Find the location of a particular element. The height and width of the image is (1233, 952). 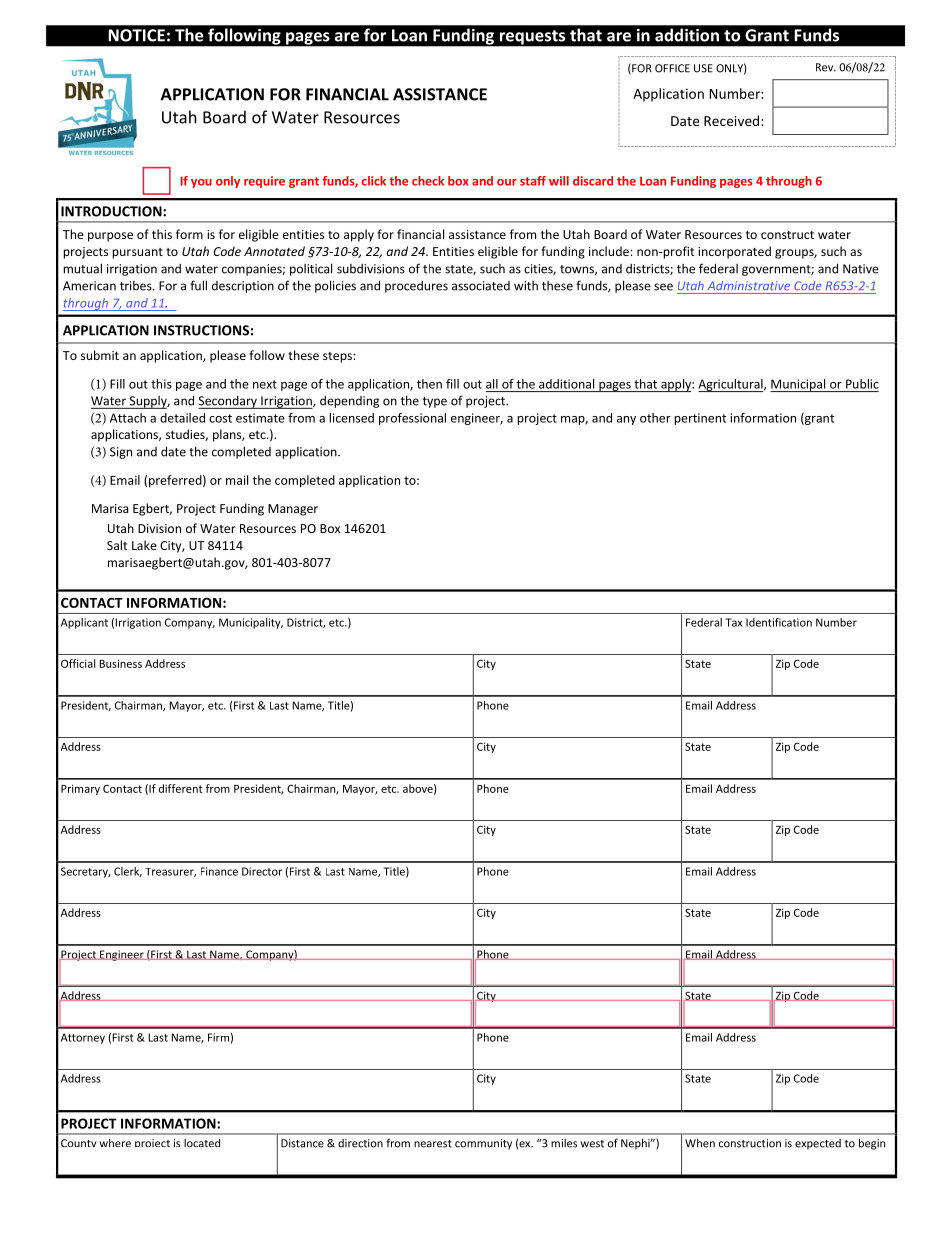

expected is located at coordinates (818, 1144).
